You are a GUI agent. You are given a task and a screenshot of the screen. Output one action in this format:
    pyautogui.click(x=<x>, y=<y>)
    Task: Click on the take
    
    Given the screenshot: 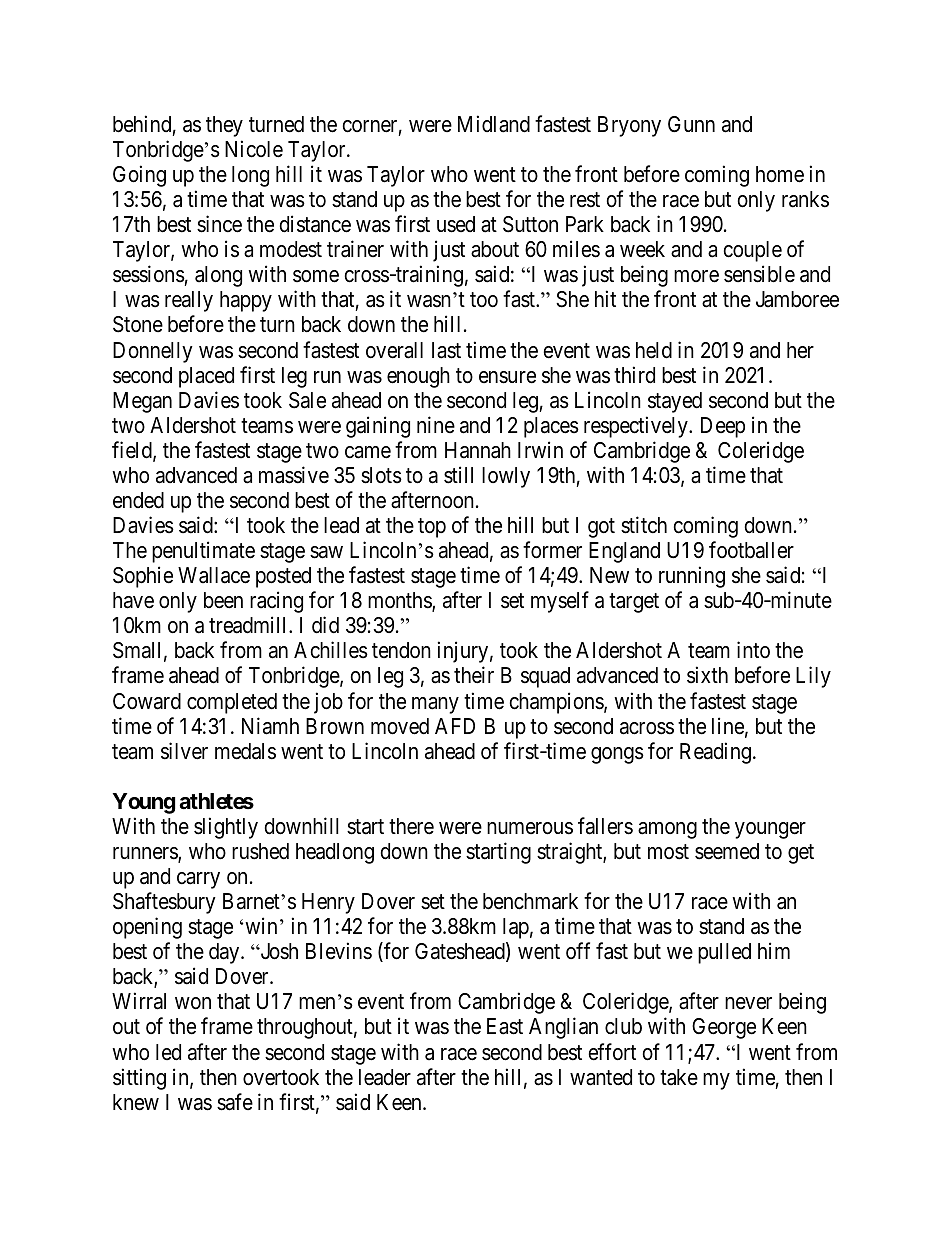 What is the action you would take?
    pyautogui.click(x=679, y=1077)
